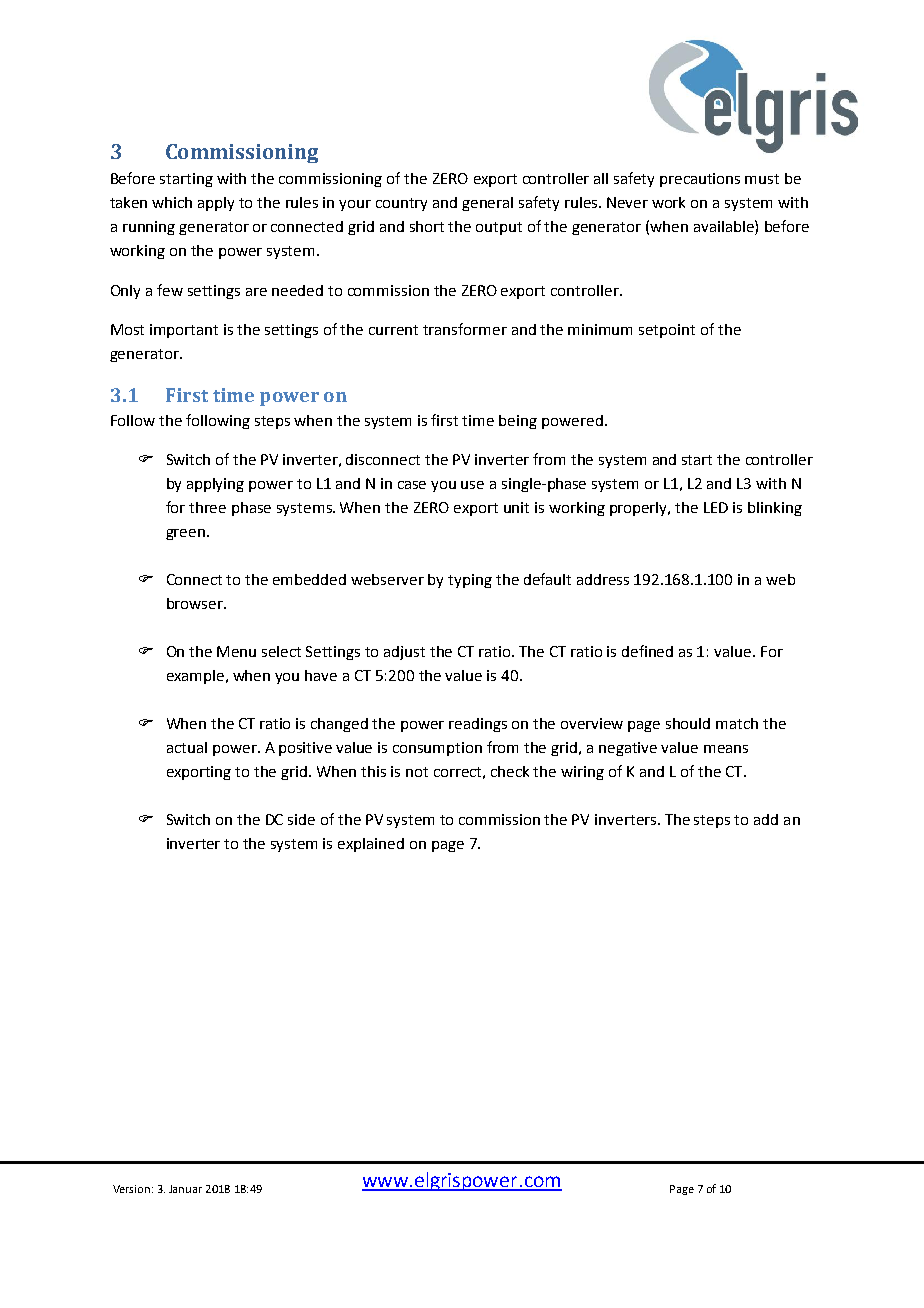 This page has height=1308, width=924. Describe the element at coordinates (582, 773) in the page. I see `wiring` at that location.
